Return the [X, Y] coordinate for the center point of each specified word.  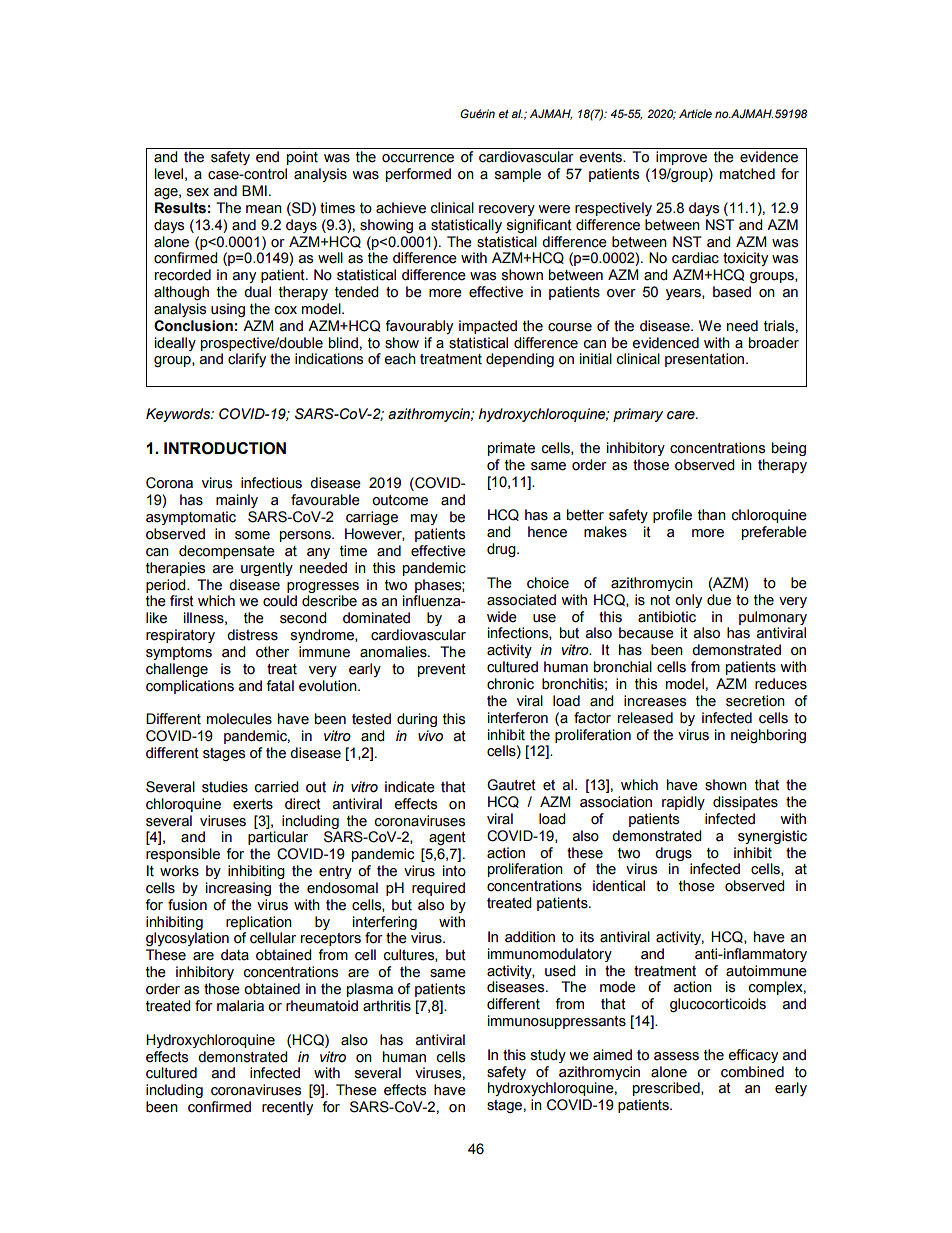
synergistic [772, 837]
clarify [247, 360]
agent [447, 838]
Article [695, 113]
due [719, 600]
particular [278, 838]
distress [252, 635]
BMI [254, 190]
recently [287, 1108]
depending [520, 360]
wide [502, 617]
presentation [706, 360]
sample [518, 175]
